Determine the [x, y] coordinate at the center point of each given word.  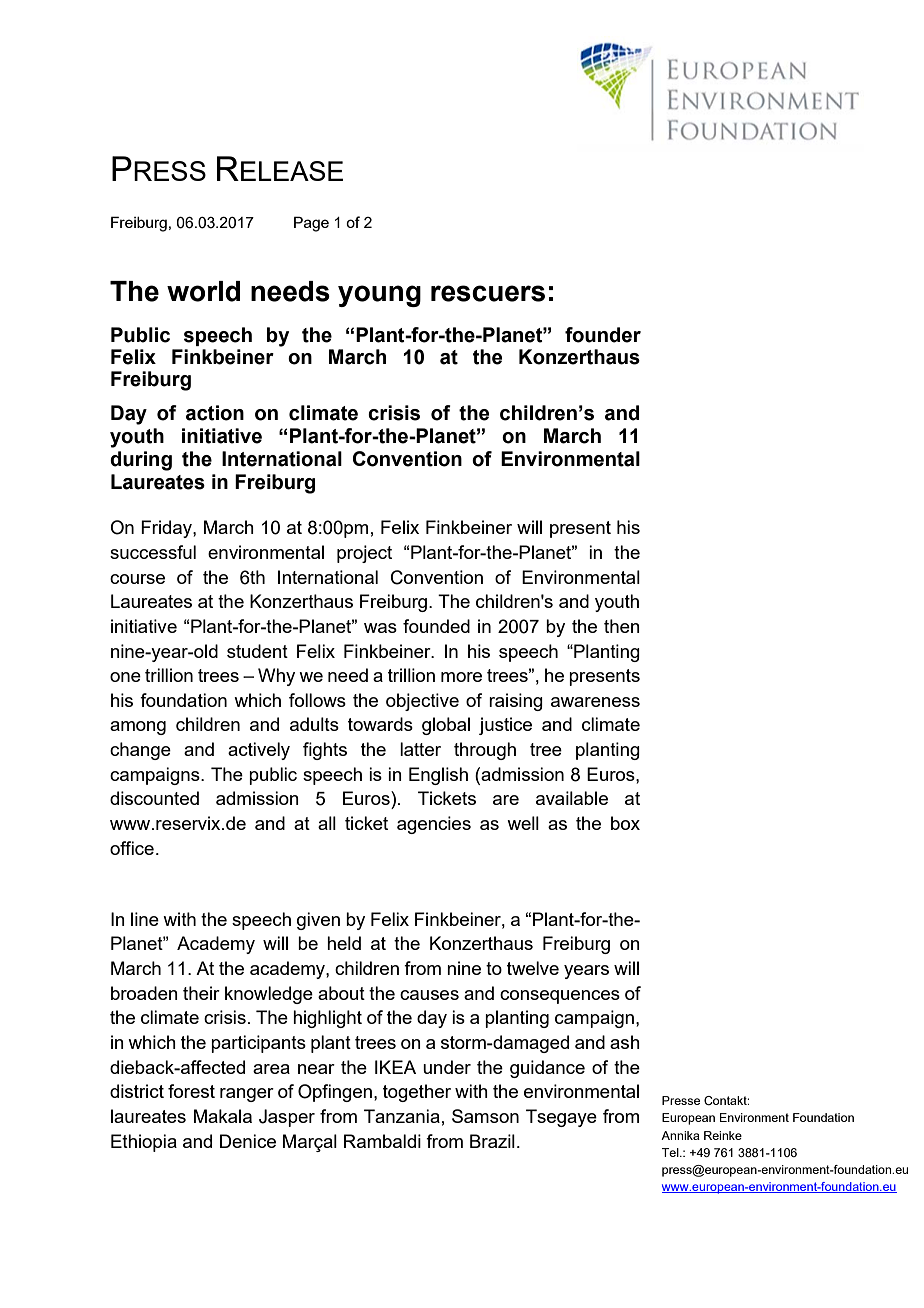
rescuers [488, 293]
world [203, 291]
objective [422, 702]
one [125, 677]
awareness [595, 702]
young [379, 296]
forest [191, 1091]
